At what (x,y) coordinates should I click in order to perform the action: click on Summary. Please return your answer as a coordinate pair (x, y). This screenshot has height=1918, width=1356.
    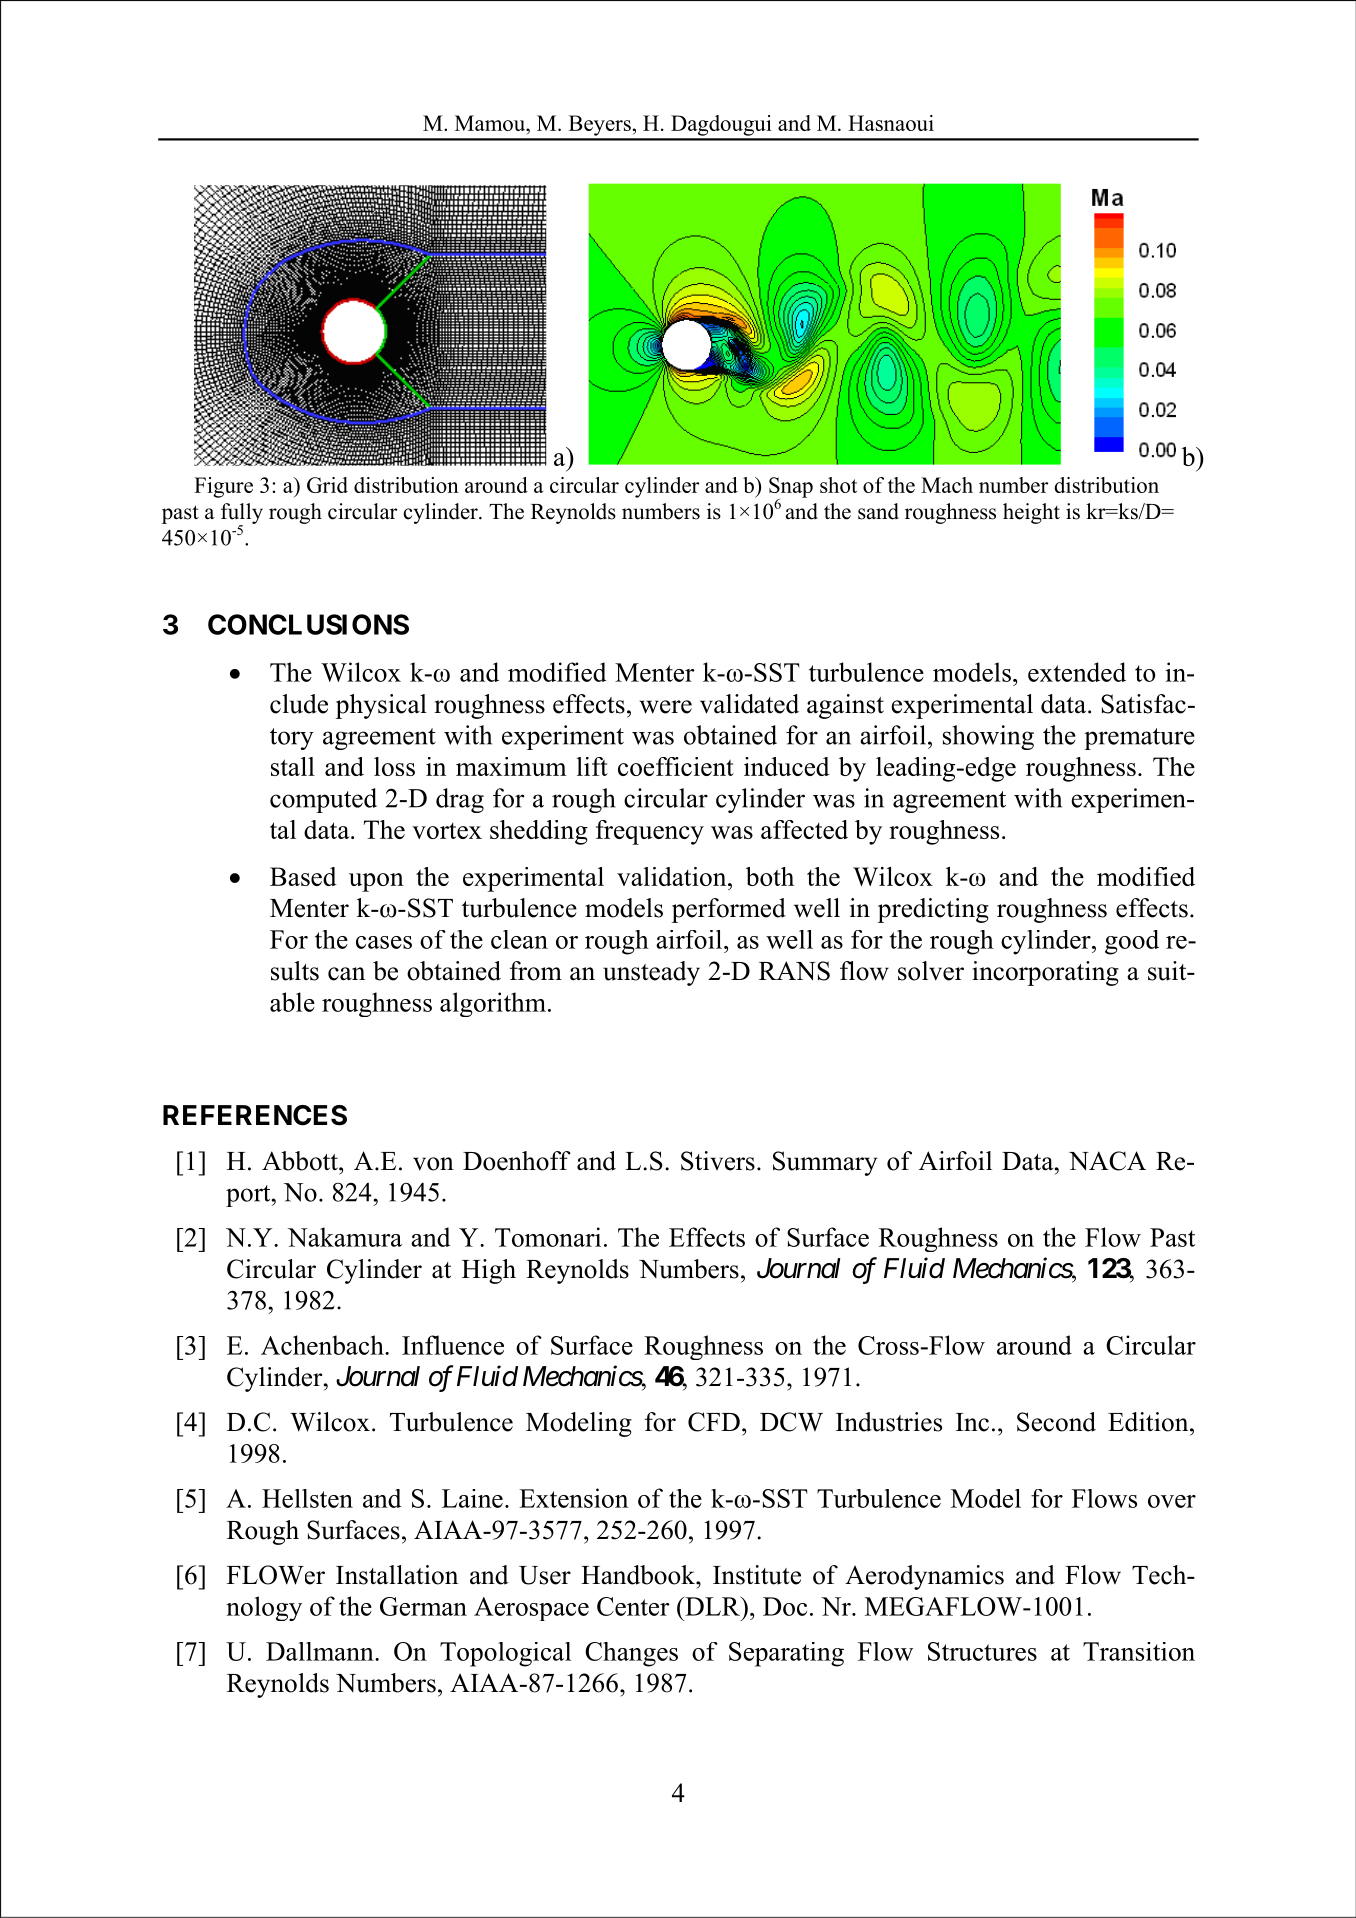
    Looking at the image, I should click on (825, 1163).
